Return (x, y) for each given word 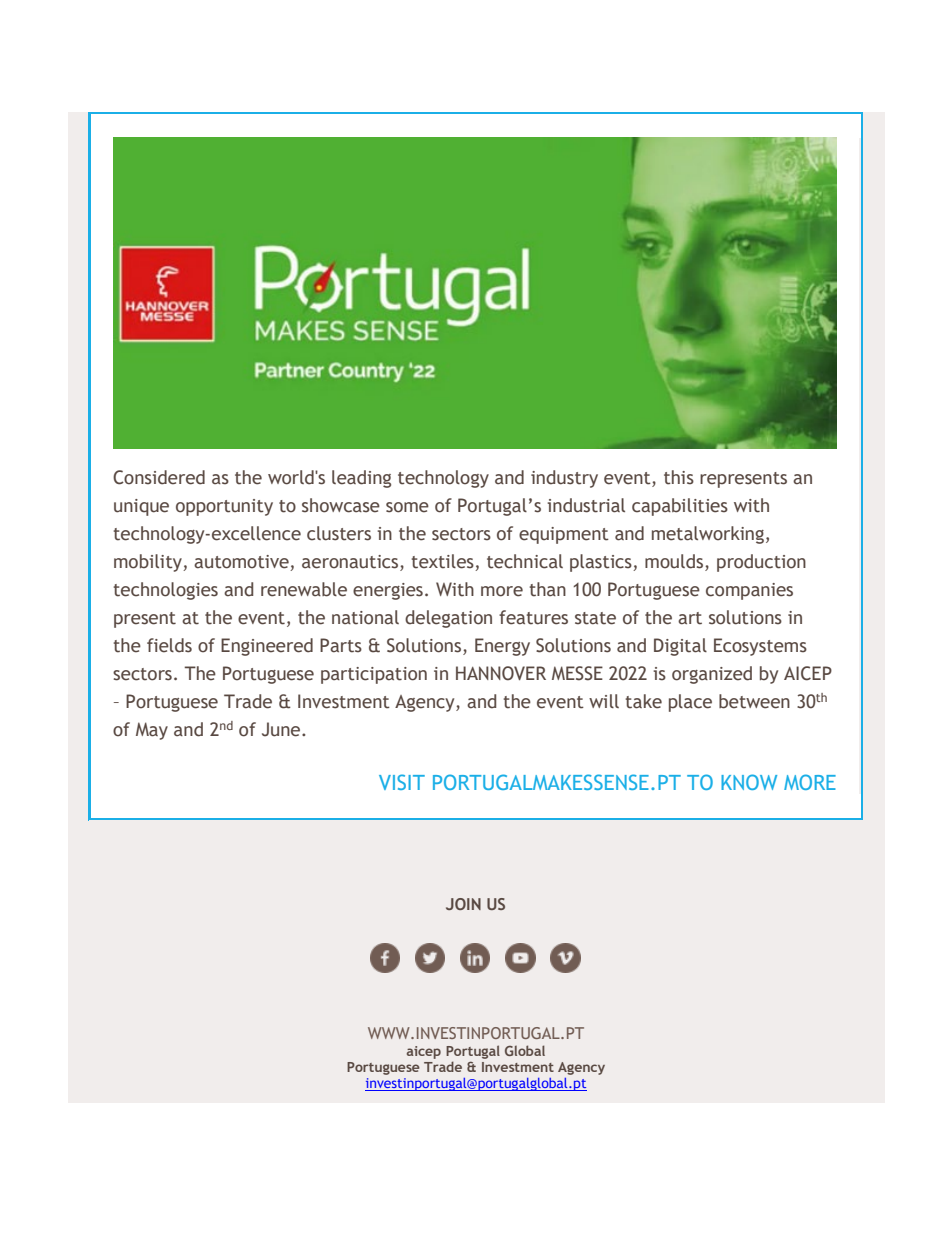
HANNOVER (501, 673)
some (407, 507)
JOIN (463, 904)
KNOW (749, 782)
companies (749, 591)
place (690, 703)
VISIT (402, 782)
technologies (166, 591)
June (282, 729)
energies (388, 591)
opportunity (224, 507)
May (152, 731)
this (679, 477)
